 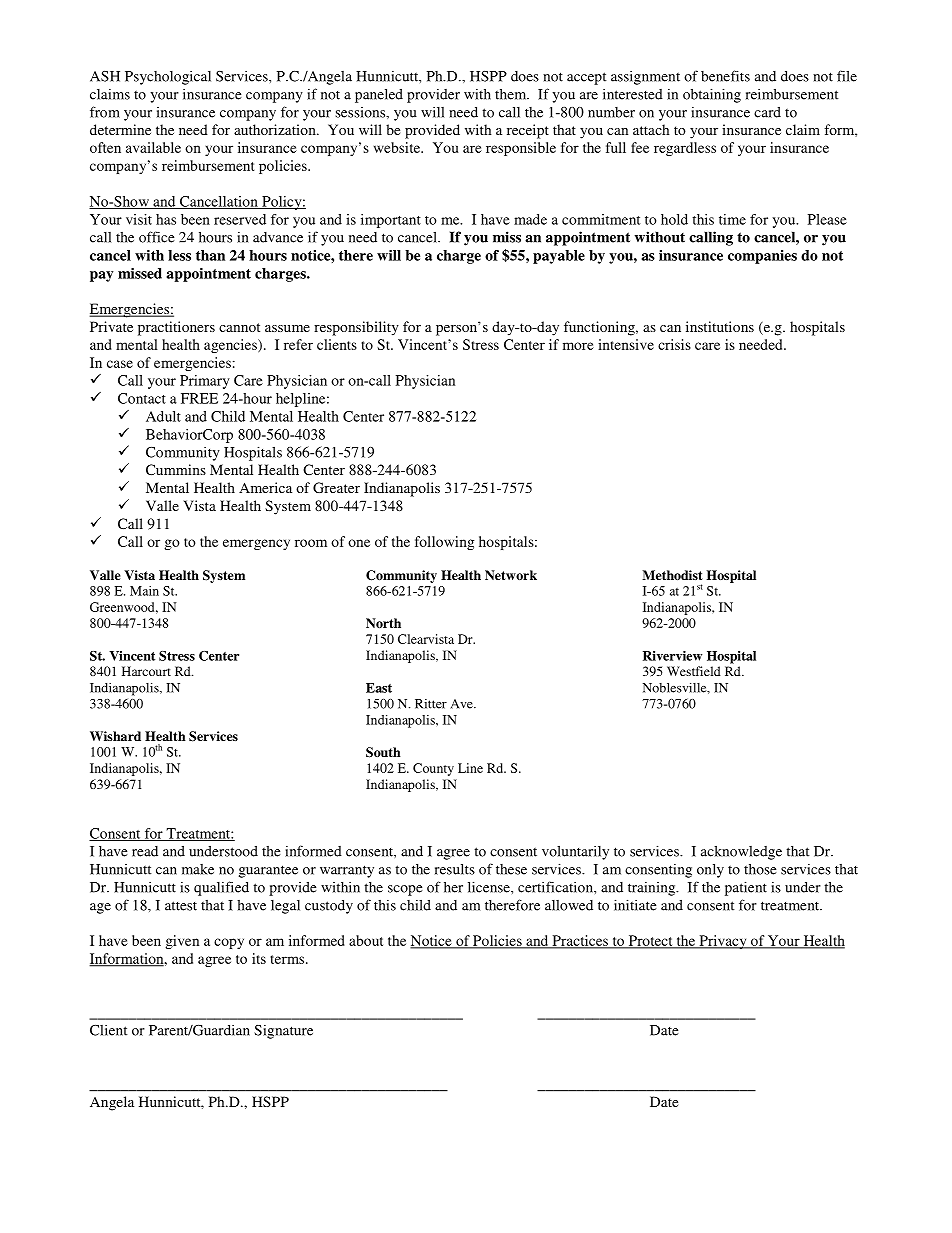 I want to click on Psychological, so click(x=168, y=77).
